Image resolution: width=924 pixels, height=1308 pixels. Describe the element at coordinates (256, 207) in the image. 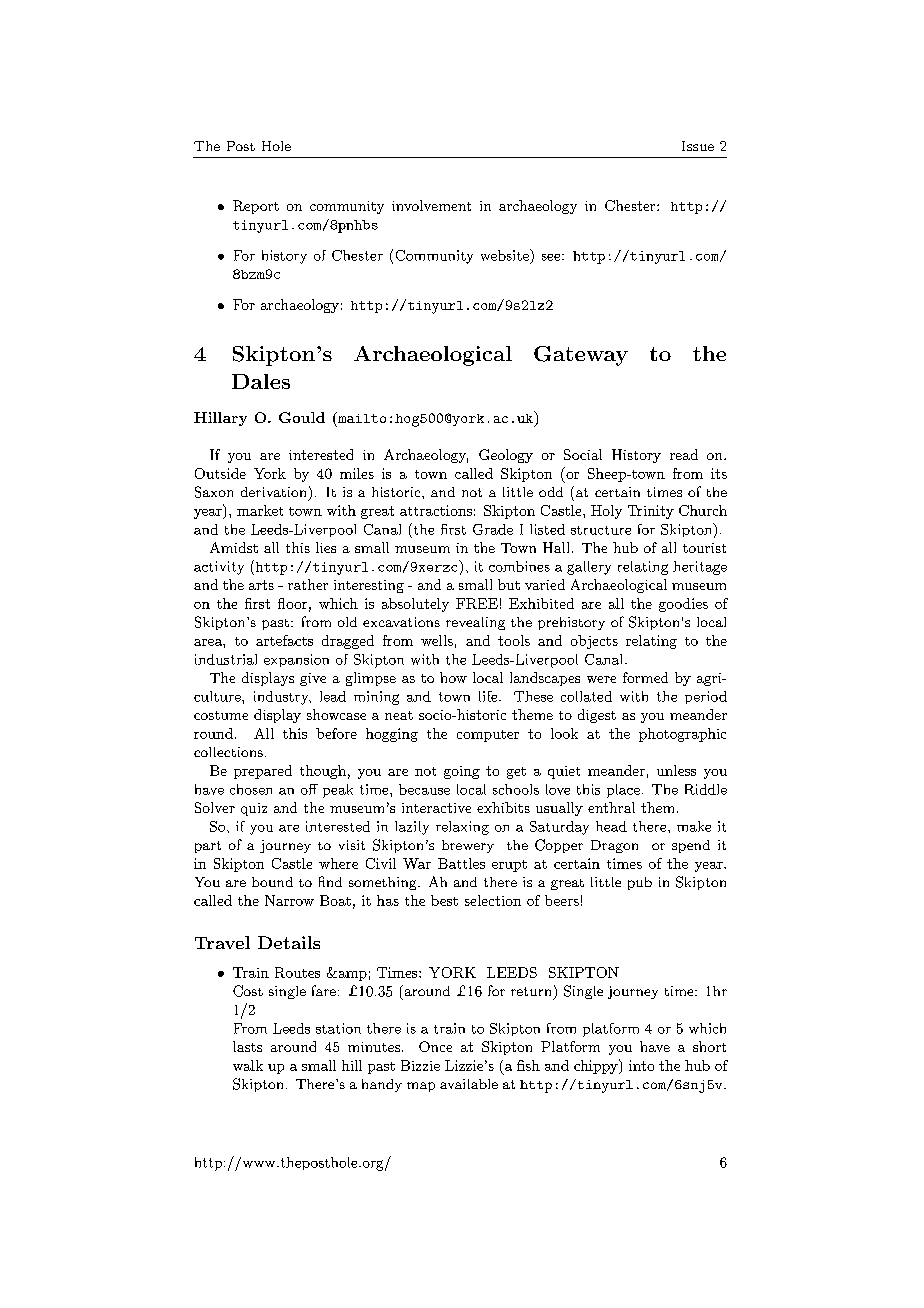

I see `Report` at that location.
